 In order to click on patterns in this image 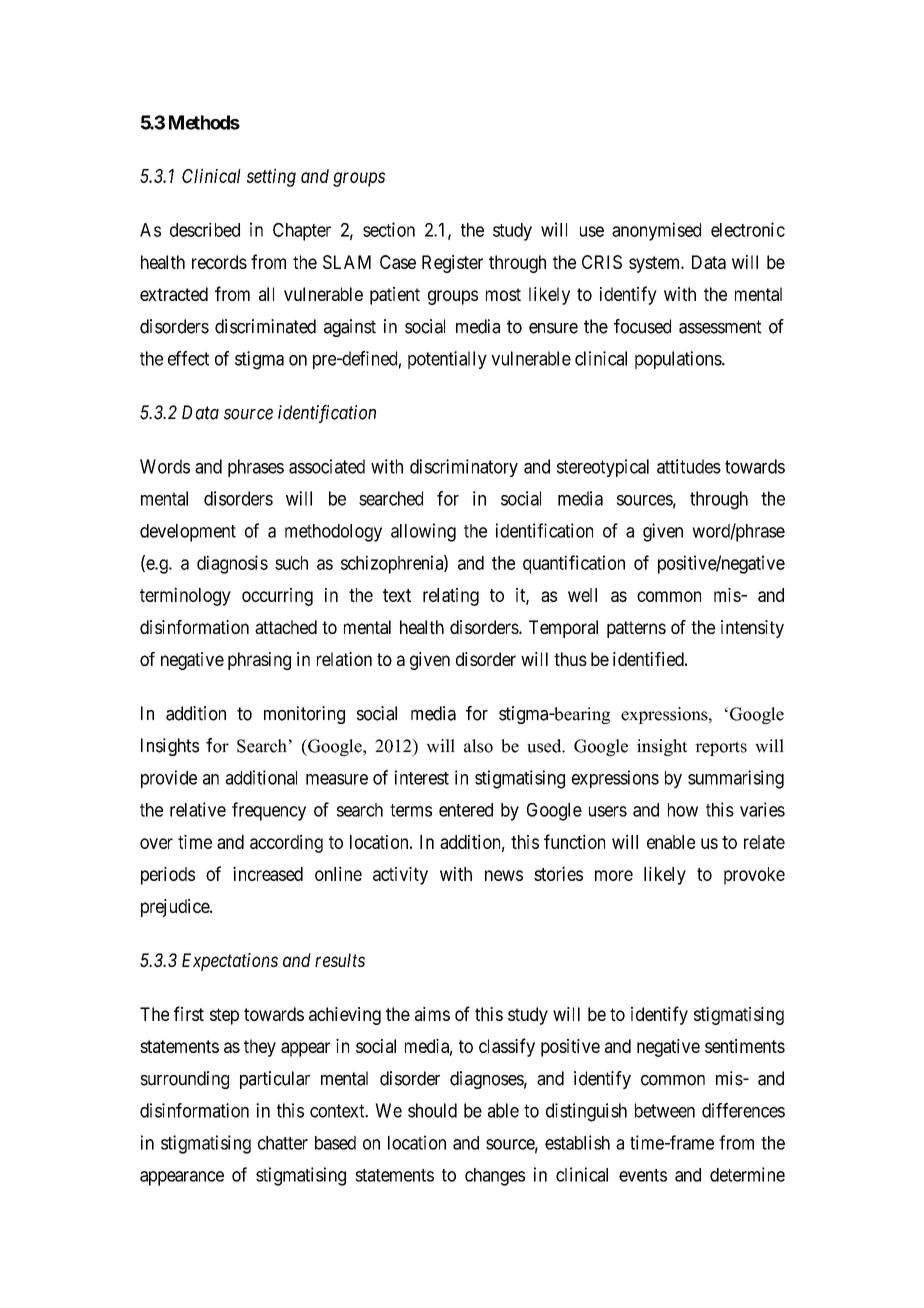, I will do `click(636, 629)`.
